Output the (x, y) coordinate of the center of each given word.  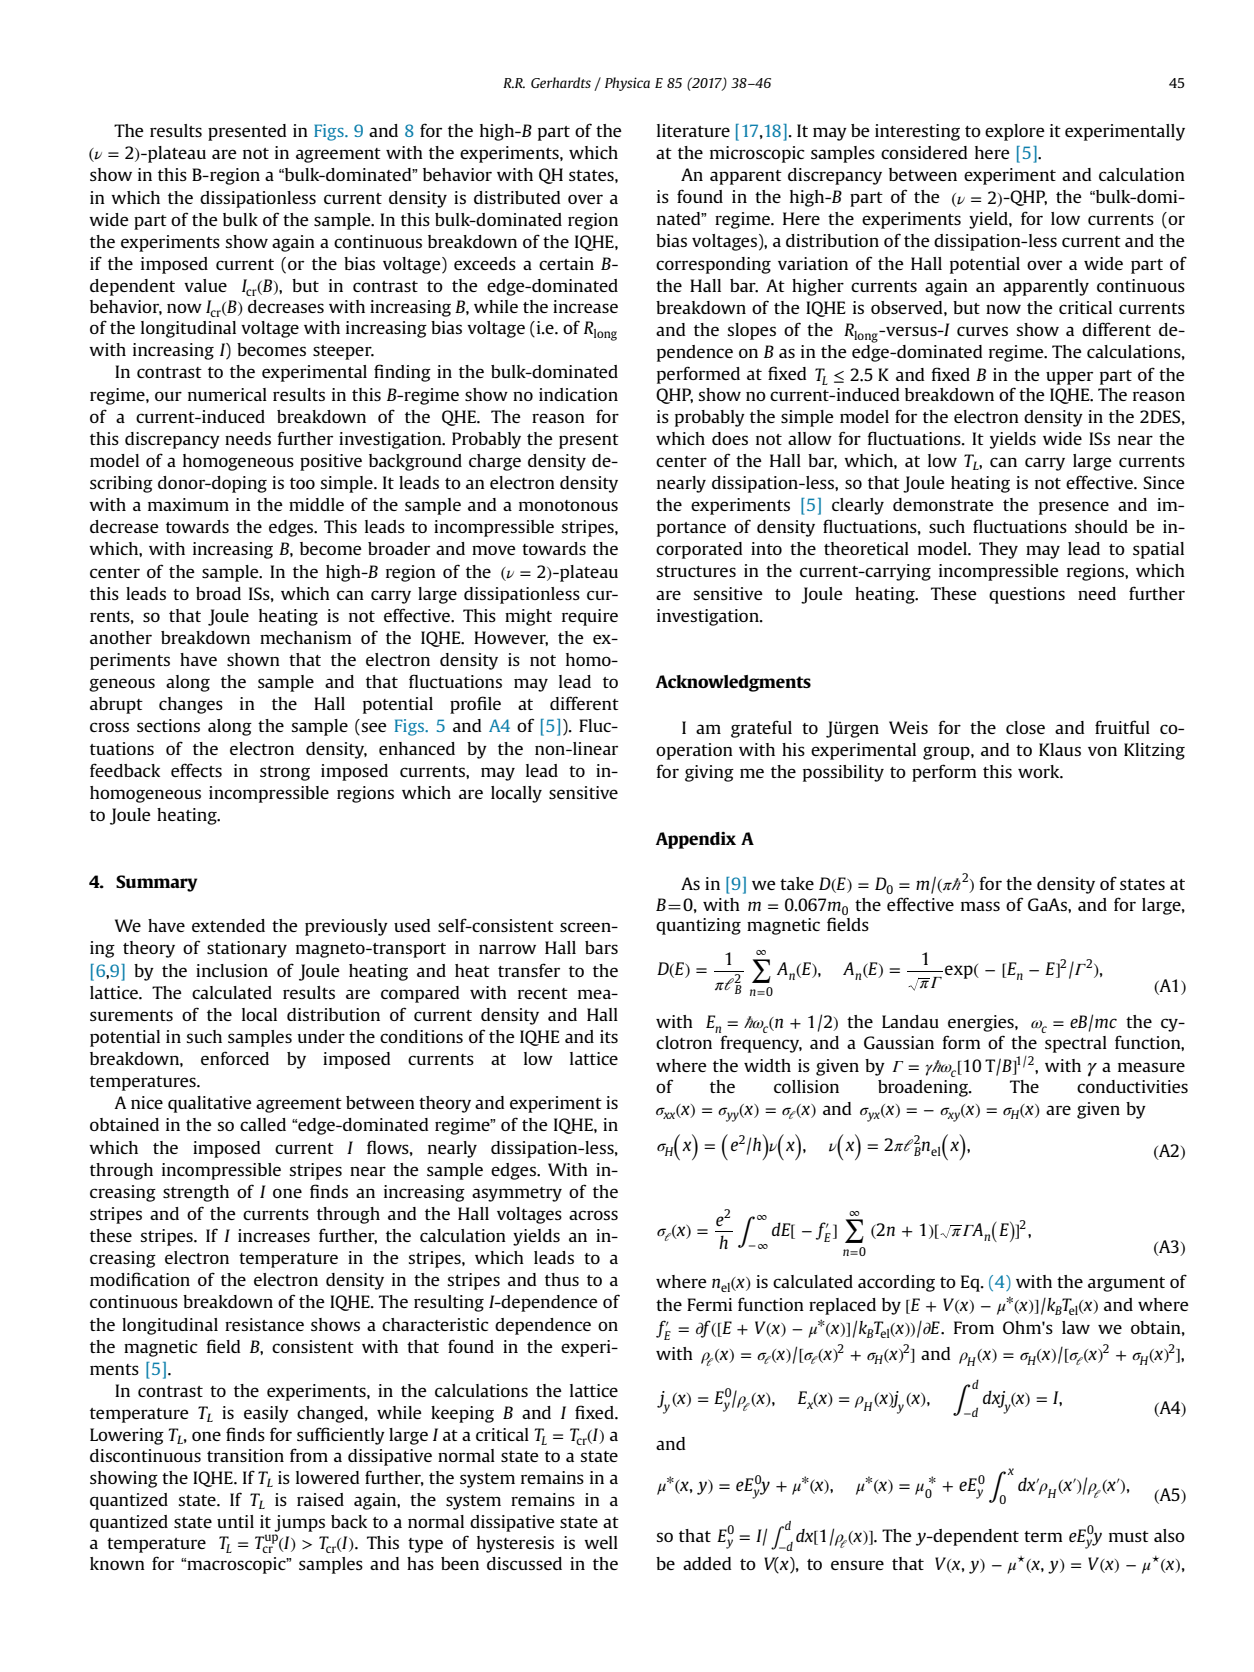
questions (1027, 595)
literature (693, 130)
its (609, 1036)
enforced (235, 1058)
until (235, 1521)
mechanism (306, 637)
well (601, 1542)
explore (1015, 132)
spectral (1076, 1044)
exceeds (485, 263)
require (590, 617)
